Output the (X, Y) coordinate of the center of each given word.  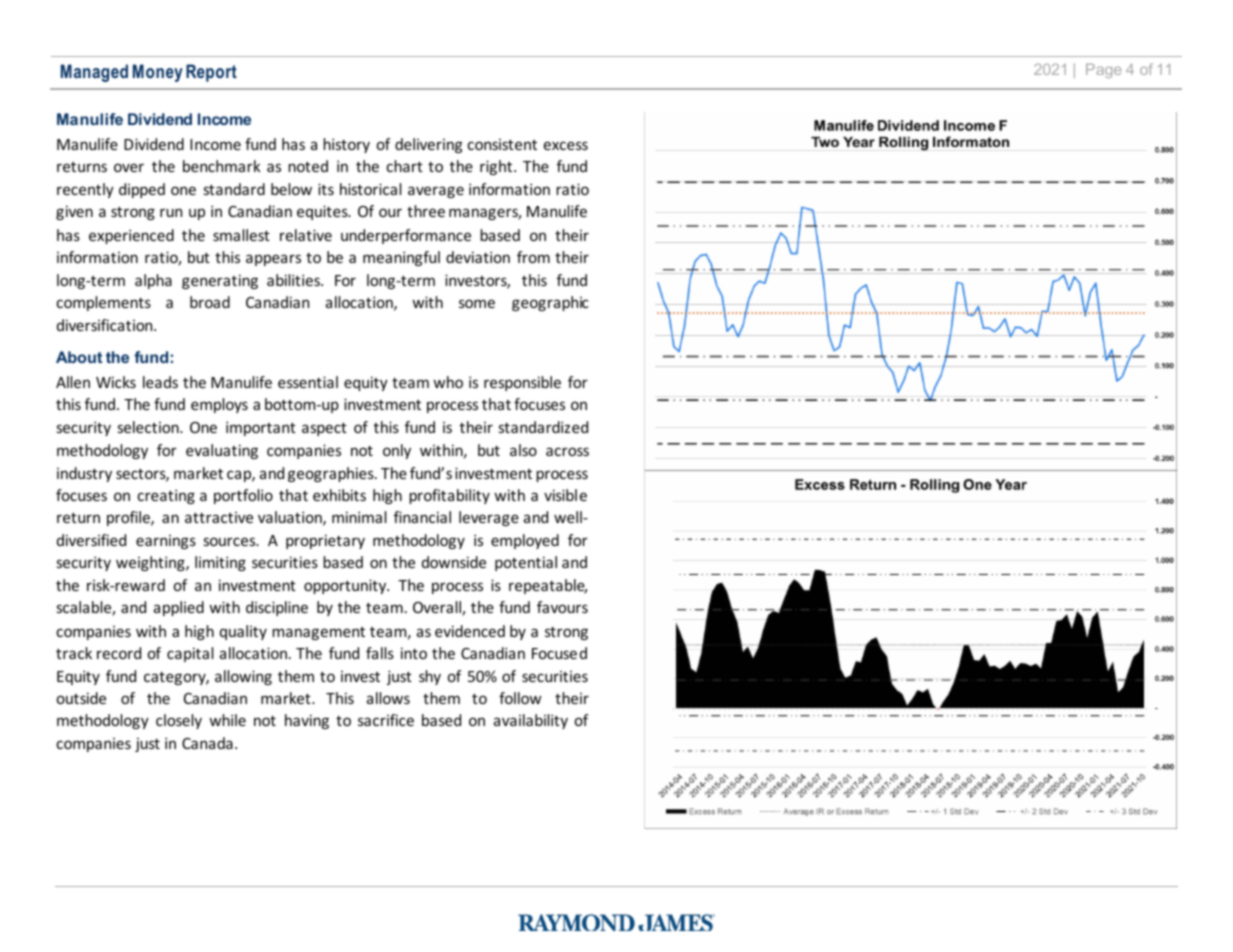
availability (531, 721)
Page (1104, 70)
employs (219, 405)
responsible (522, 383)
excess (566, 145)
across (567, 451)
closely (179, 721)
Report (211, 73)
